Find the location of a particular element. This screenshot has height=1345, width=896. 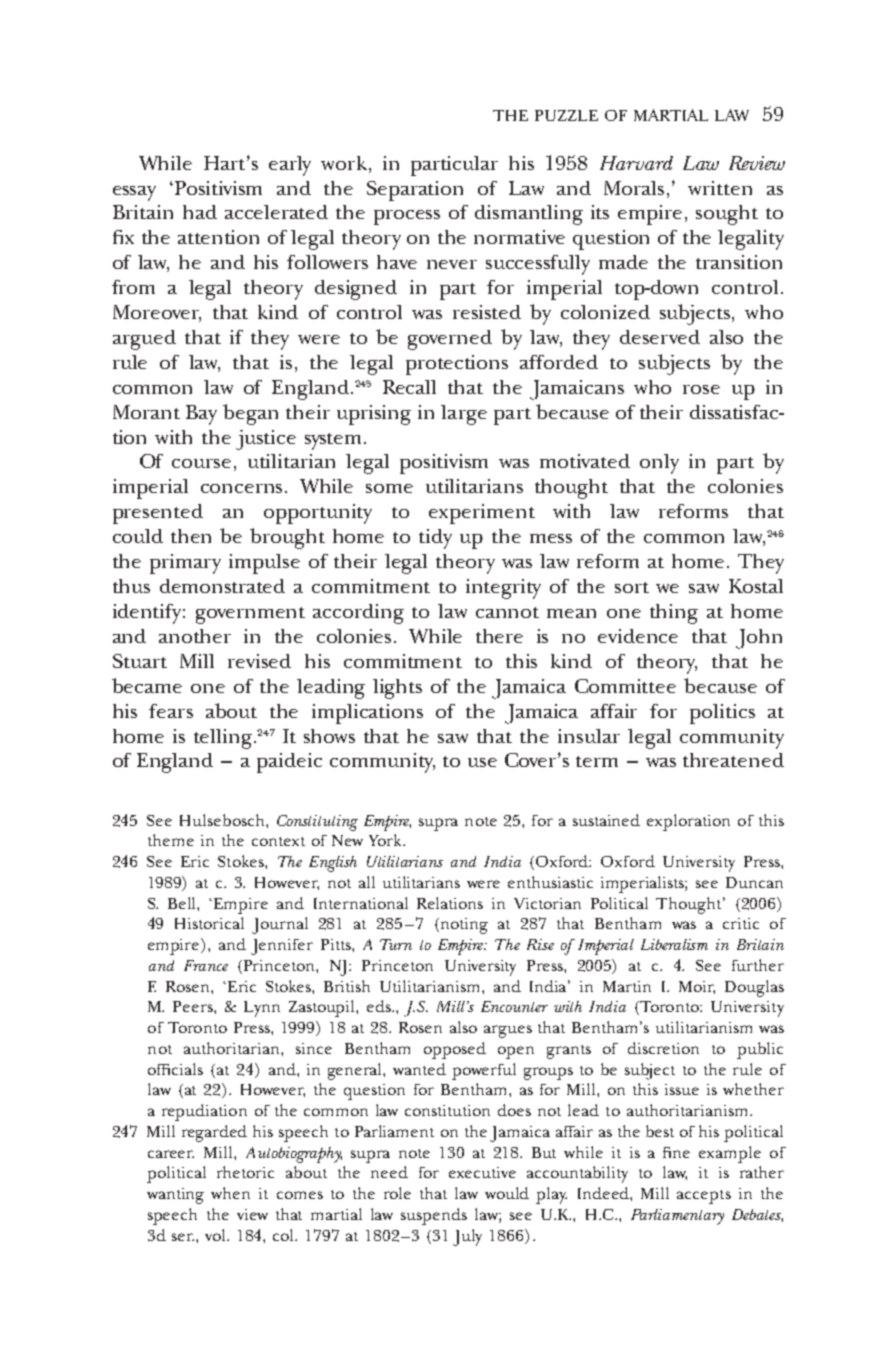

suspends is located at coordinates (434, 1216).
